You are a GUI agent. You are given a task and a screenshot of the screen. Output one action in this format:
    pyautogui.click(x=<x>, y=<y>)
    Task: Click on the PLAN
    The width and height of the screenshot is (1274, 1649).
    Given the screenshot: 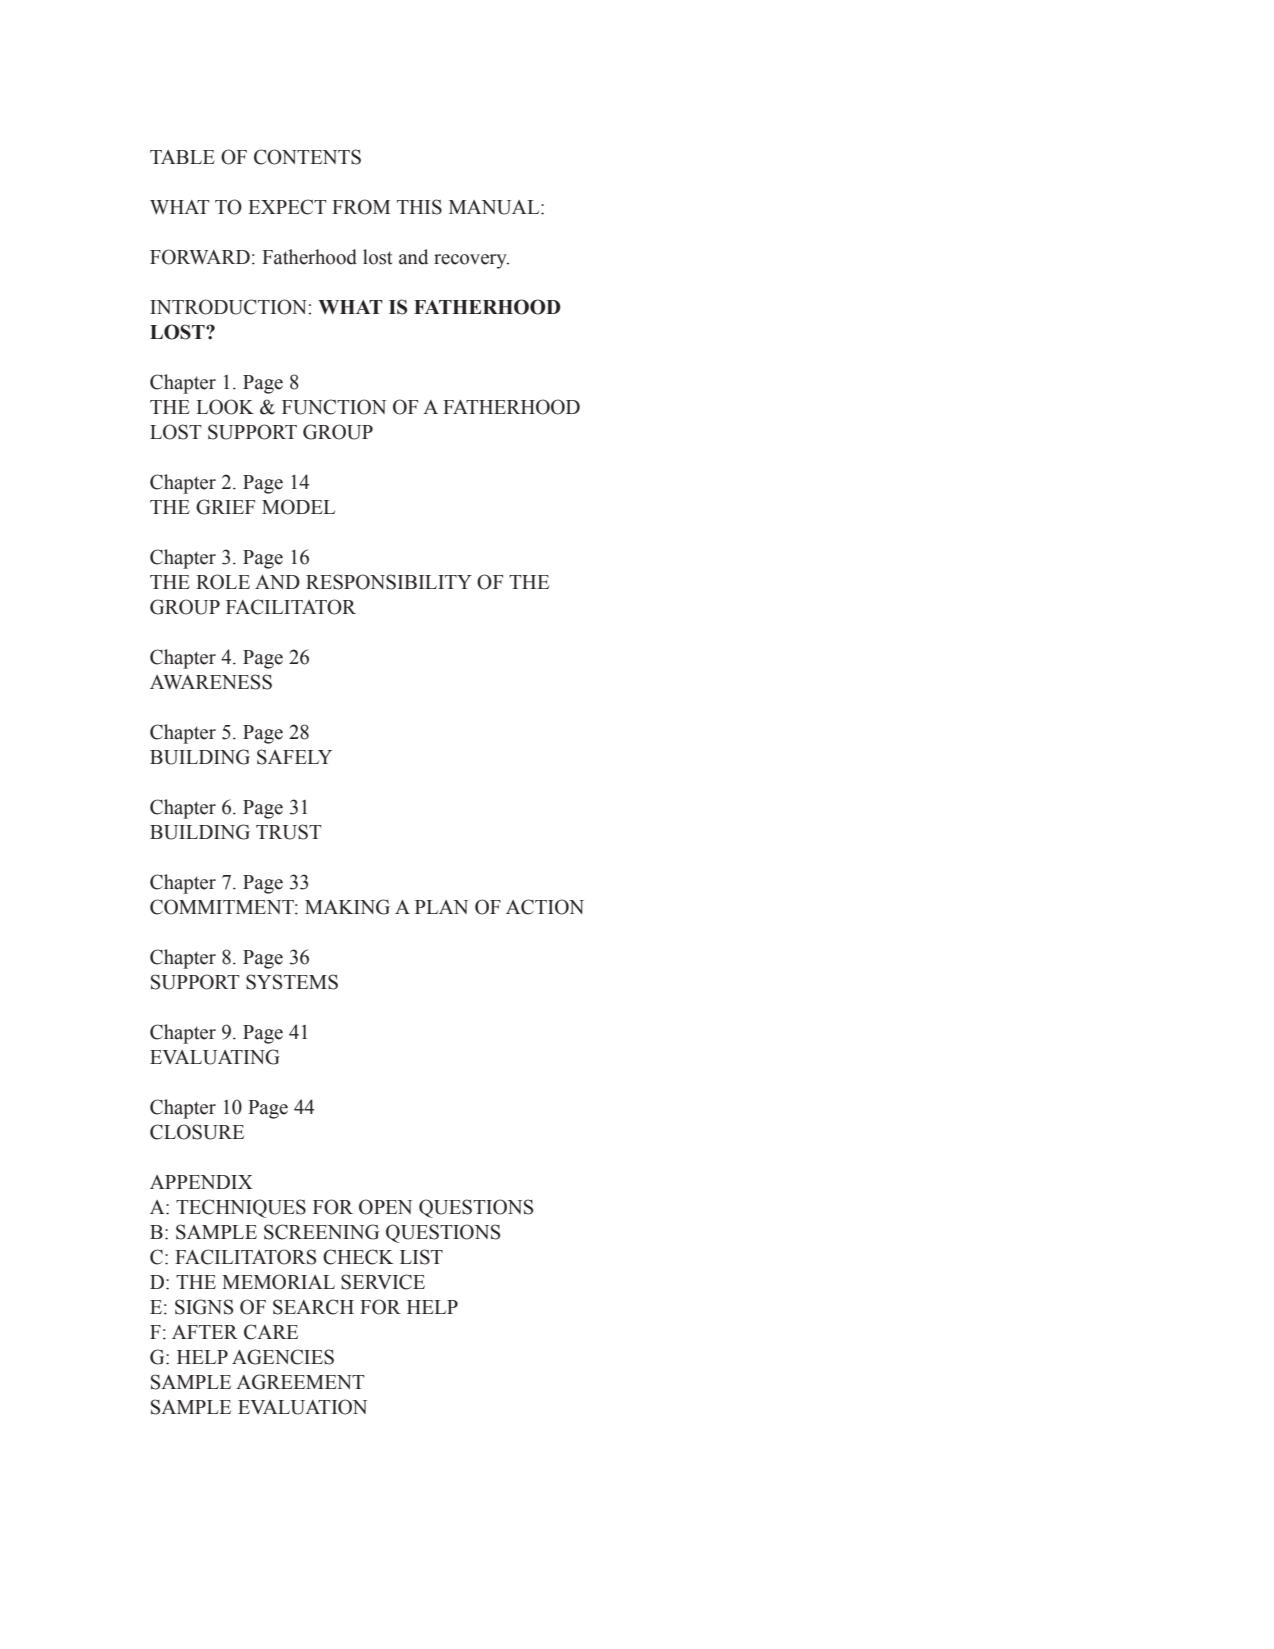 What is the action you would take?
    pyautogui.click(x=441, y=907)
